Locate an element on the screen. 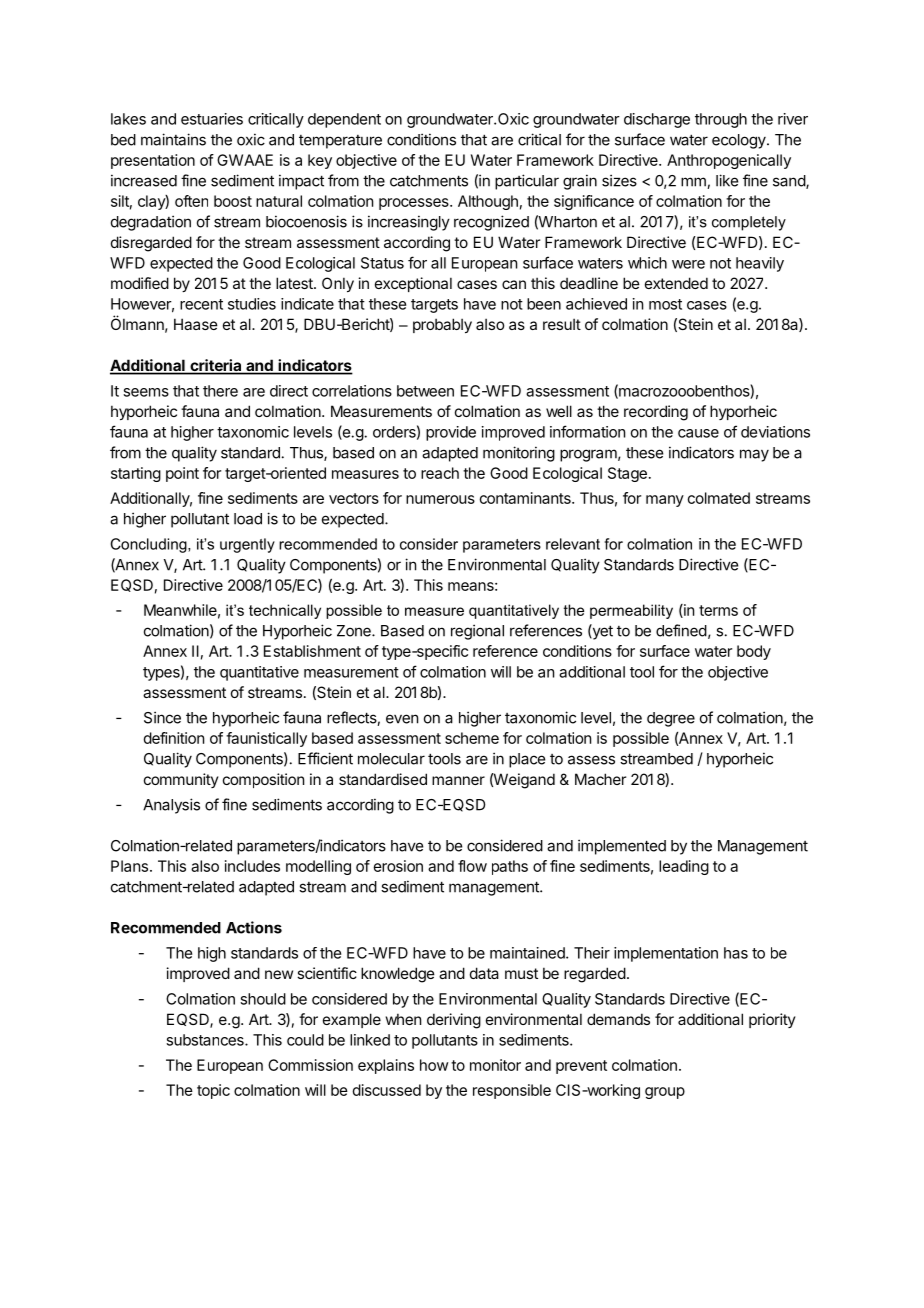  ecology is located at coordinates (740, 141).
